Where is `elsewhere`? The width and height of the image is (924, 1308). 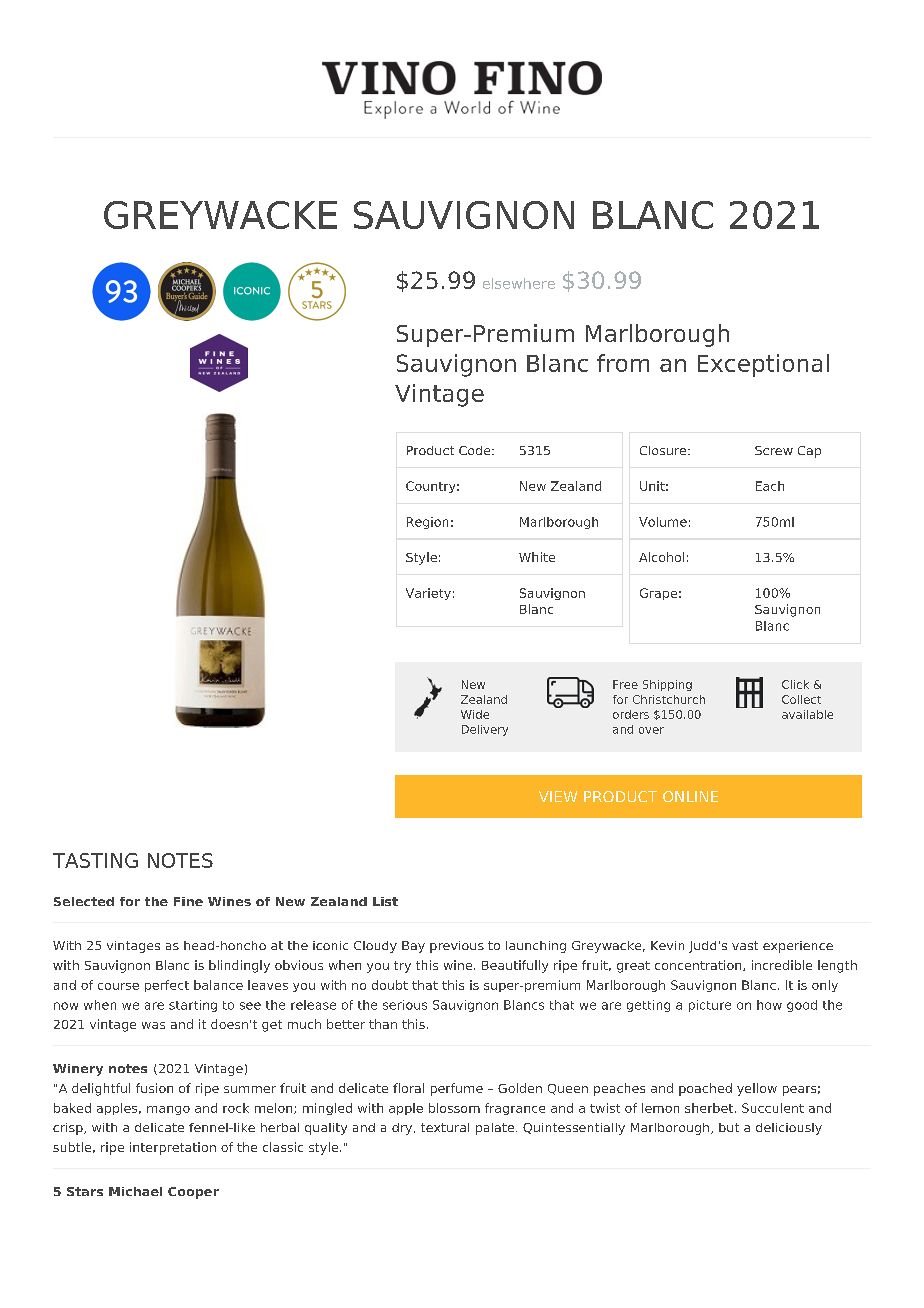 elsewhere is located at coordinates (519, 283).
